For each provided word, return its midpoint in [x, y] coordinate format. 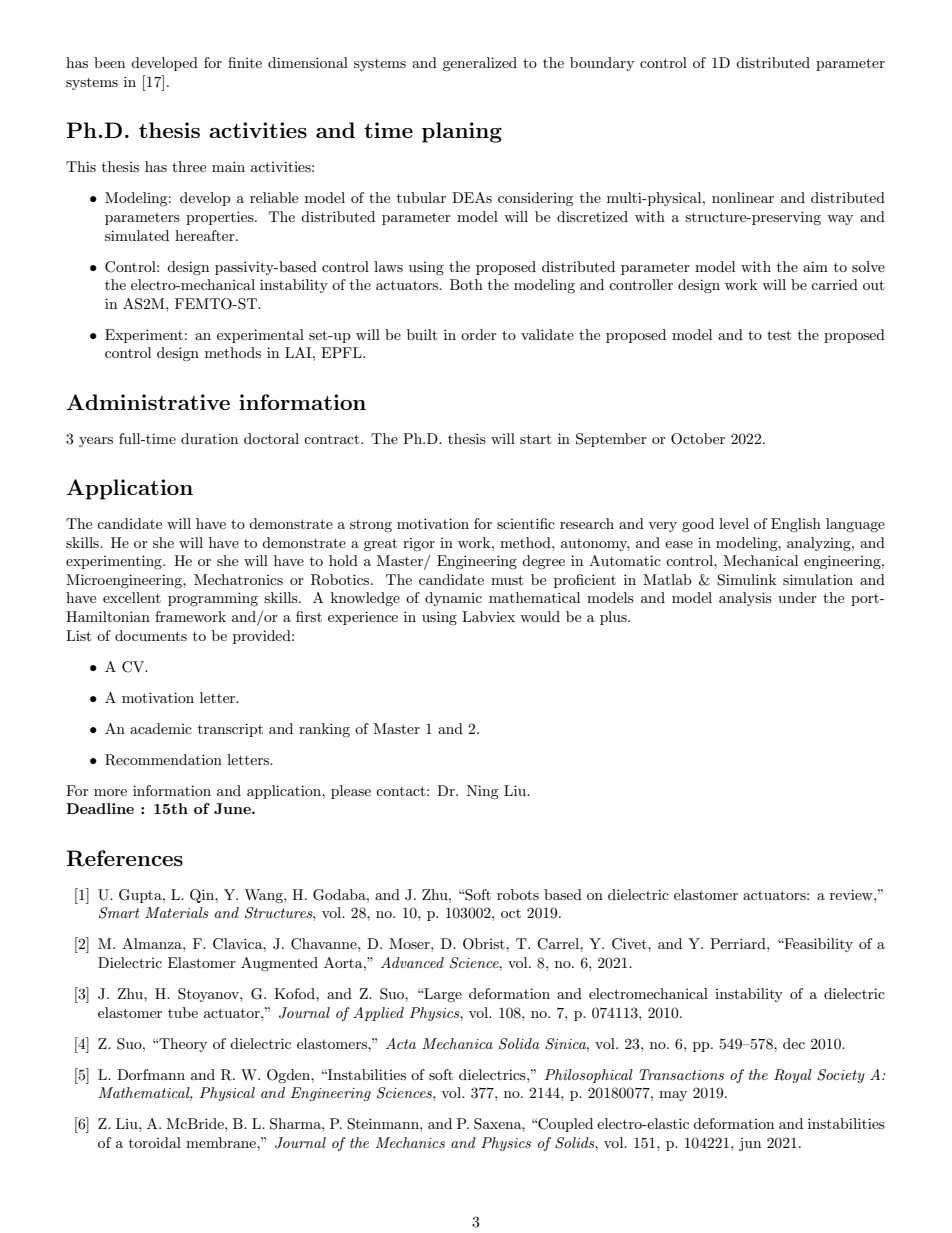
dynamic [453, 599]
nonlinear [743, 197]
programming [213, 599]
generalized [480, 64]
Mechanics [410, 1142]
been [109, 62]
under [797, 597]
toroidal [155, 1142]
